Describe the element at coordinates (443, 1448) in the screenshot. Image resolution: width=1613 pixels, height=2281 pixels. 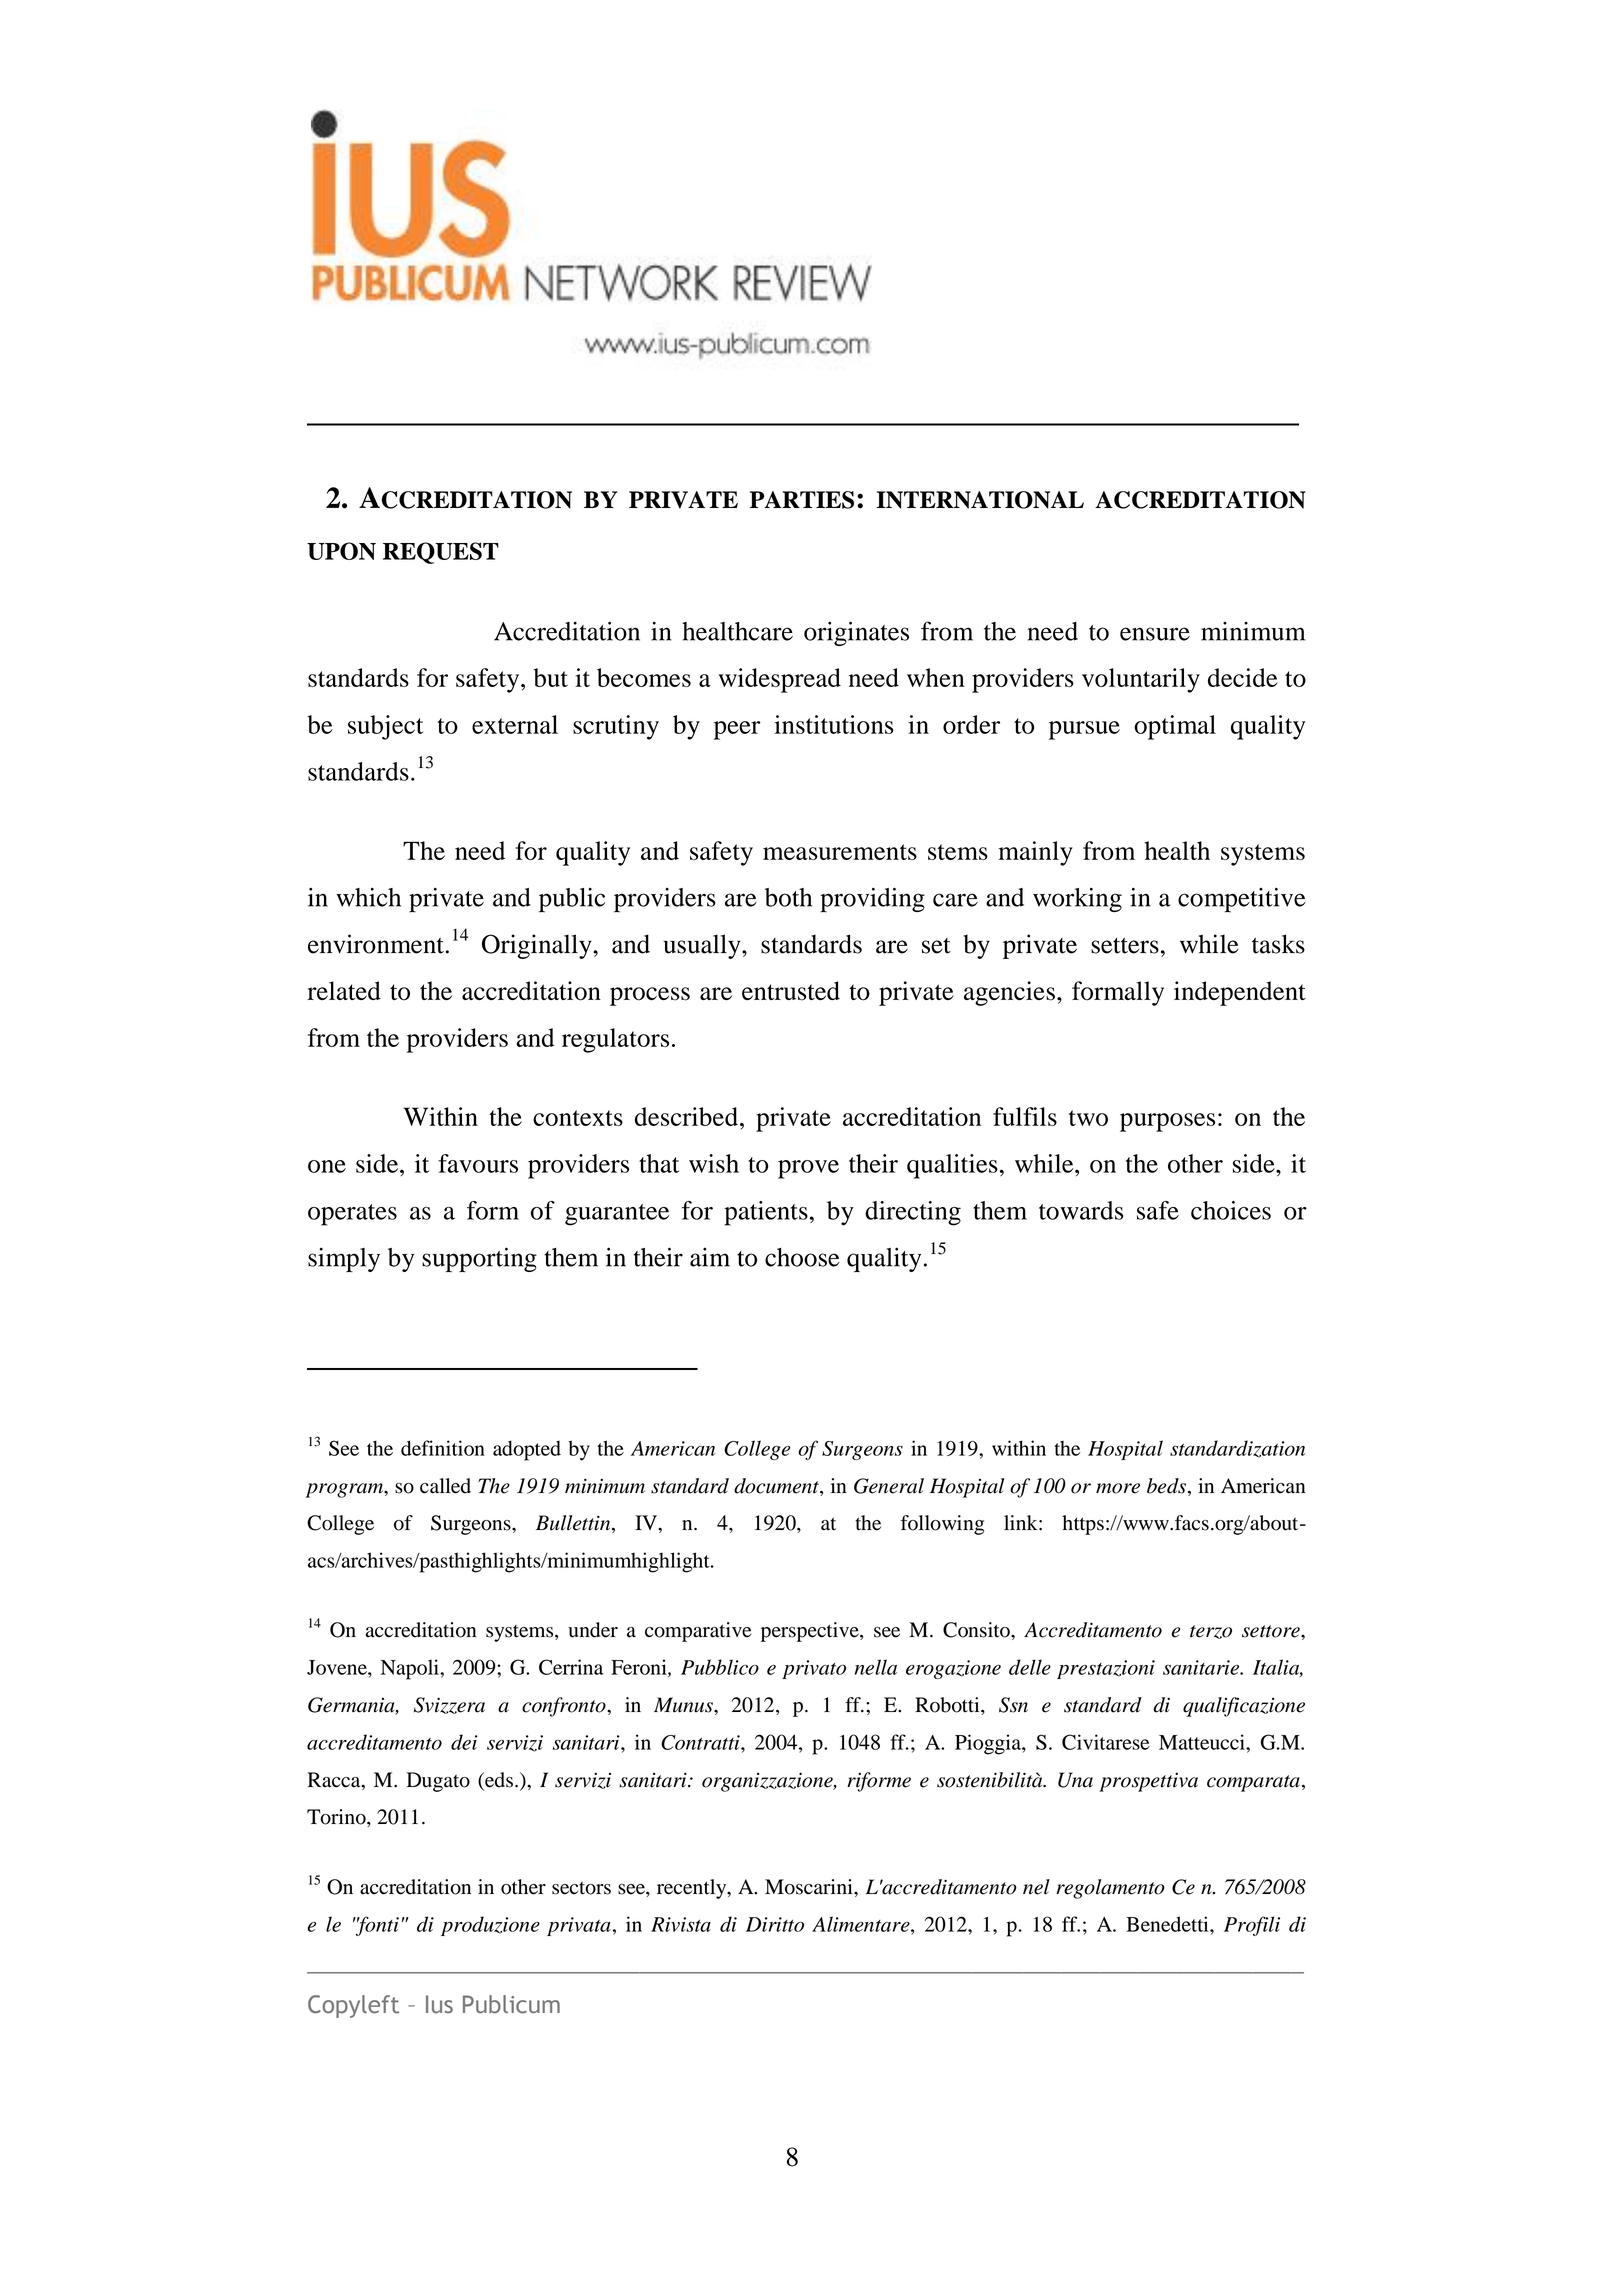
I see `definition` at that location.
